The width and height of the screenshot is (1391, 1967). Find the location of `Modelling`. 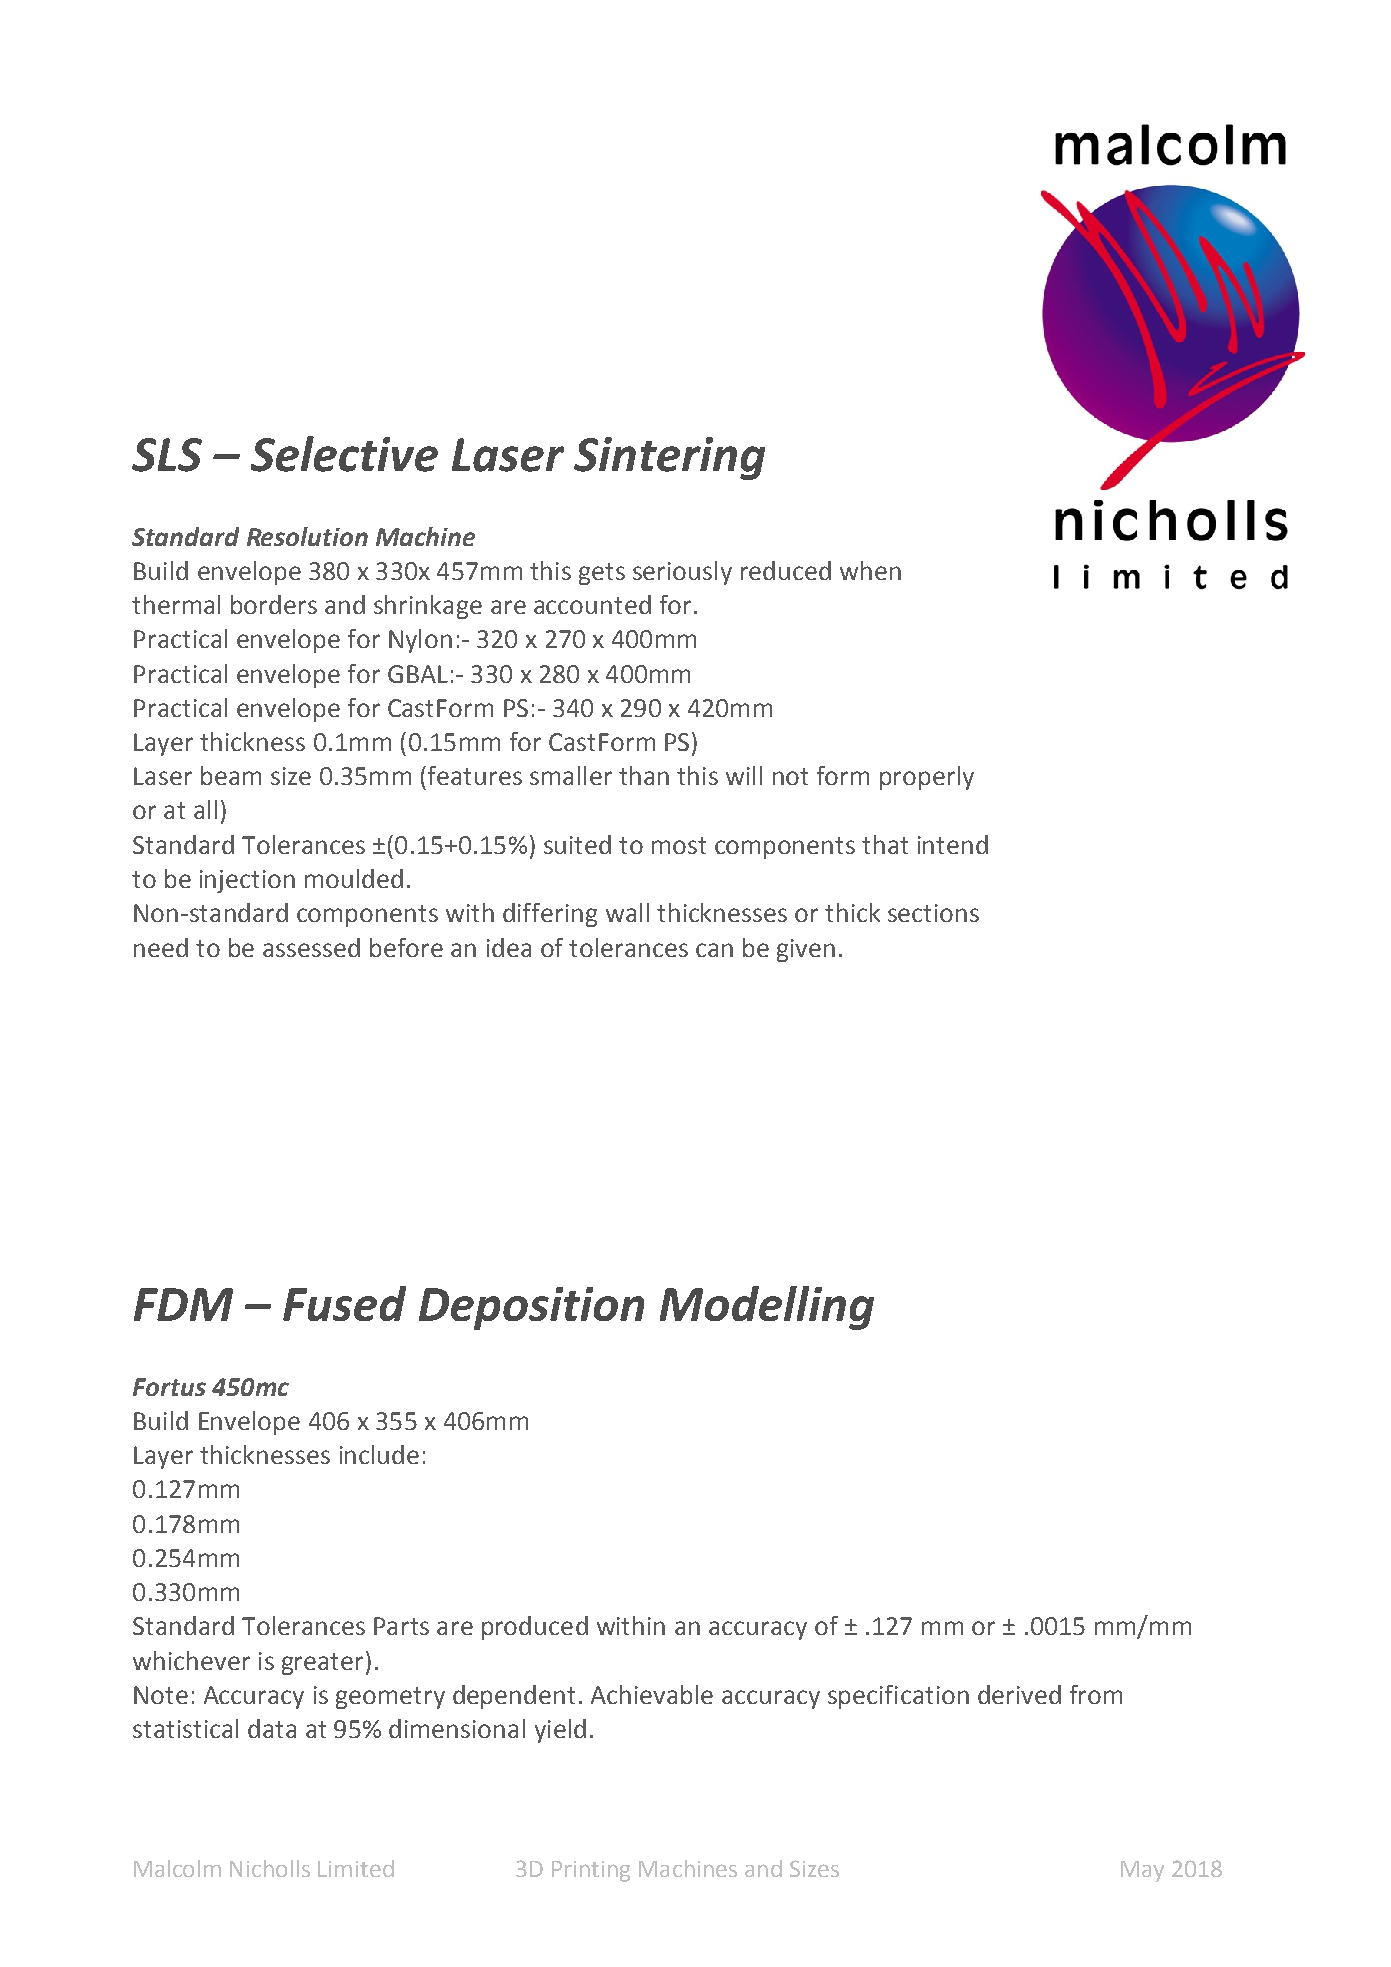

Modelling is located at coordinates (767, 1308).
